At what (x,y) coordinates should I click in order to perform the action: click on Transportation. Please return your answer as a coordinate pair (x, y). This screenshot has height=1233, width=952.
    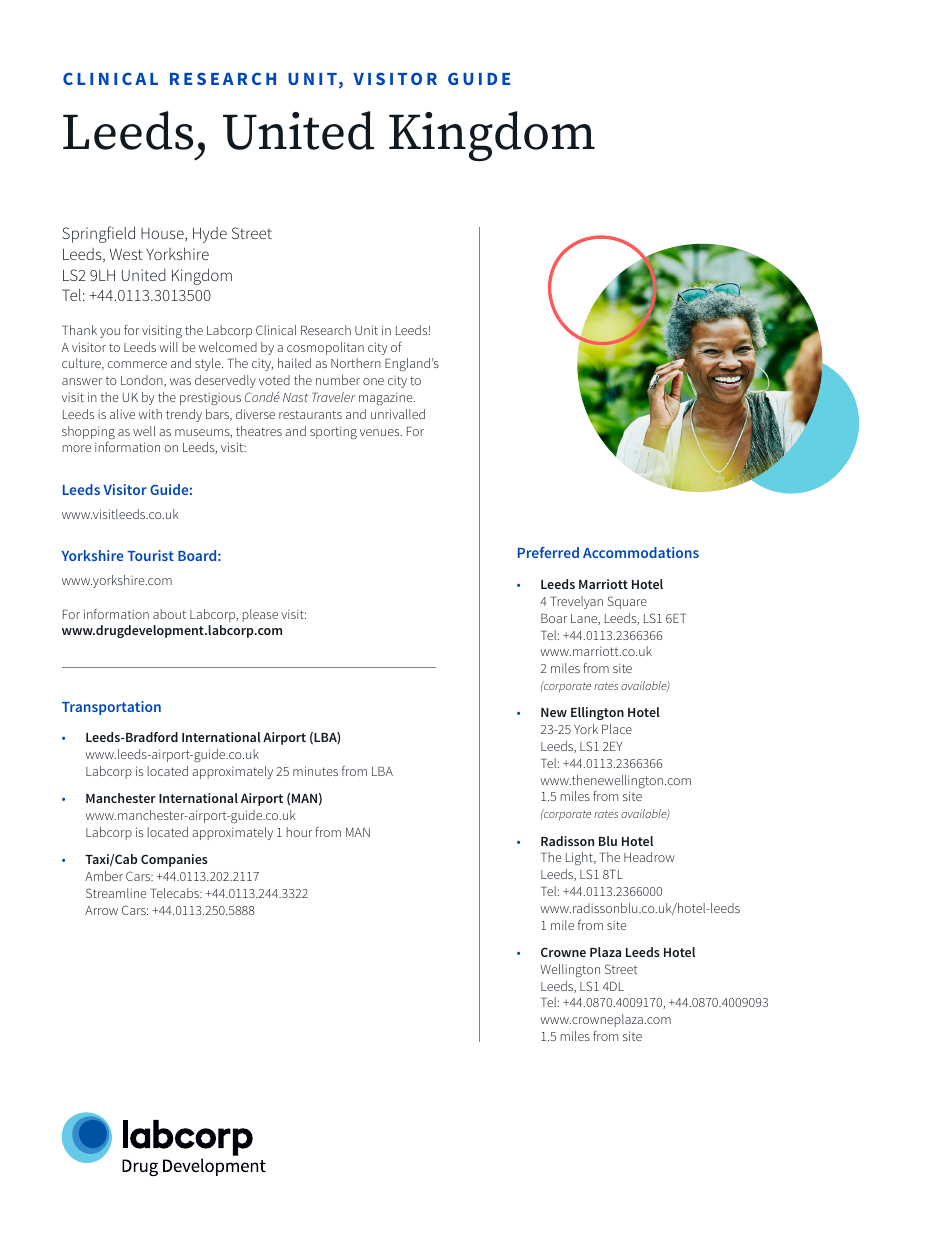
    Looking at the image, I should click on (111, 708).
